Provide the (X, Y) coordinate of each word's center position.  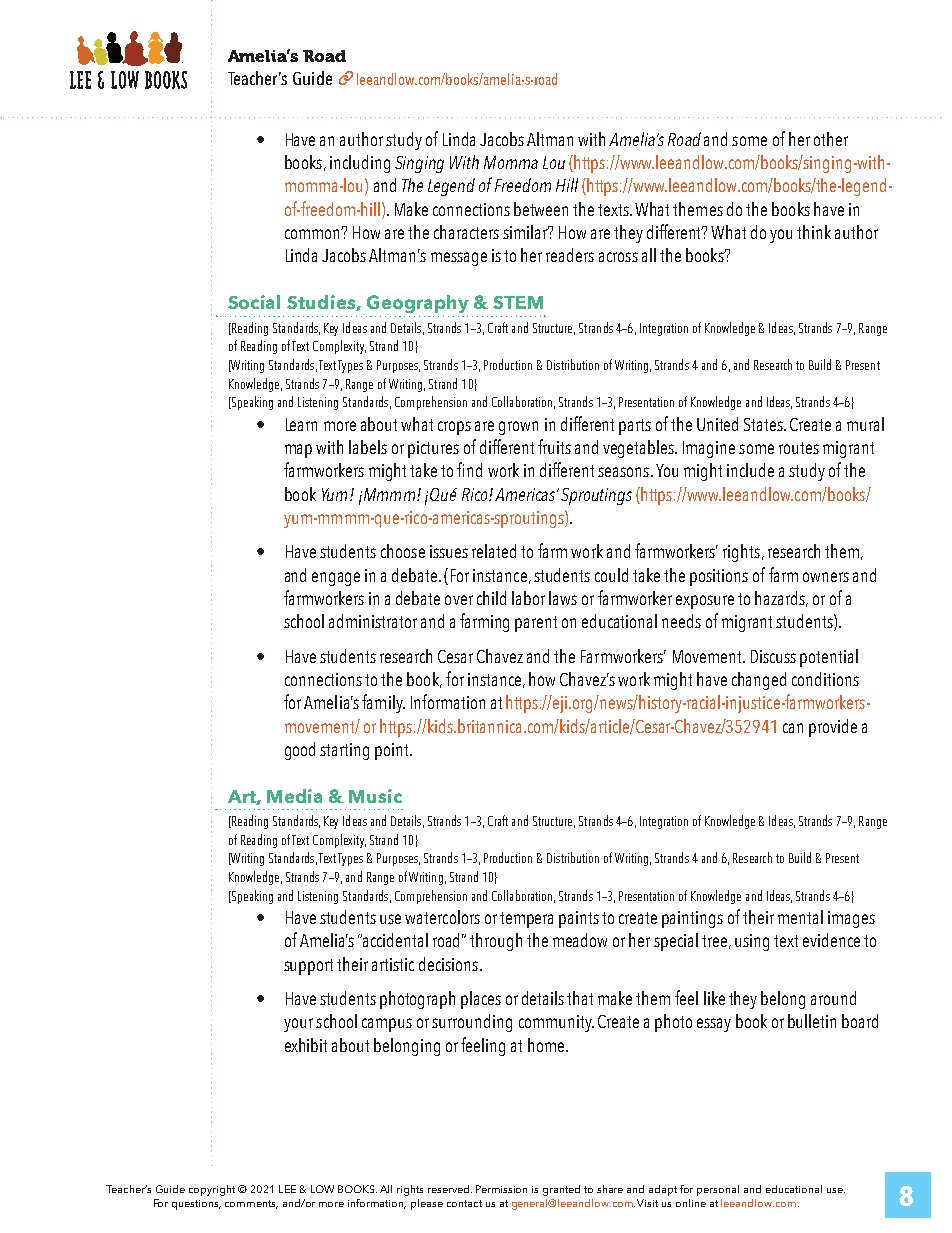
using (752, 942)
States (764, 424)
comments (251, 1204)
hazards (781, 599)
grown (518, 428)
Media (294, 796)
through (496, 942)
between (541, 209)
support (308, 967)
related (494, 551)
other (831, 139)
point (393, 751)
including (360, 164)
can (793, 728)
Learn (301, 424)
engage (336, 579)
